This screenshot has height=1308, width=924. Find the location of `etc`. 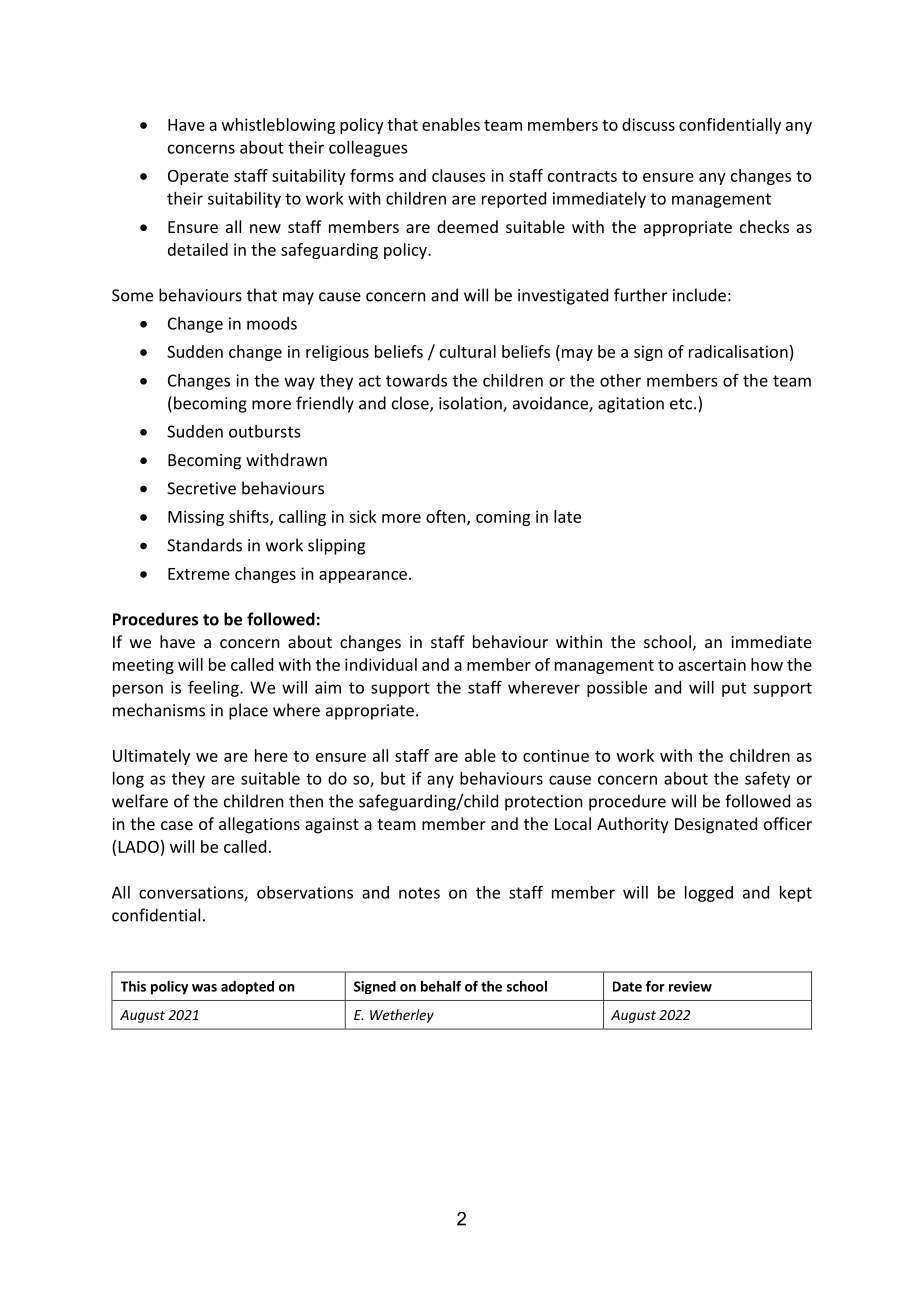

etc is located at coordinates (682, 404).
